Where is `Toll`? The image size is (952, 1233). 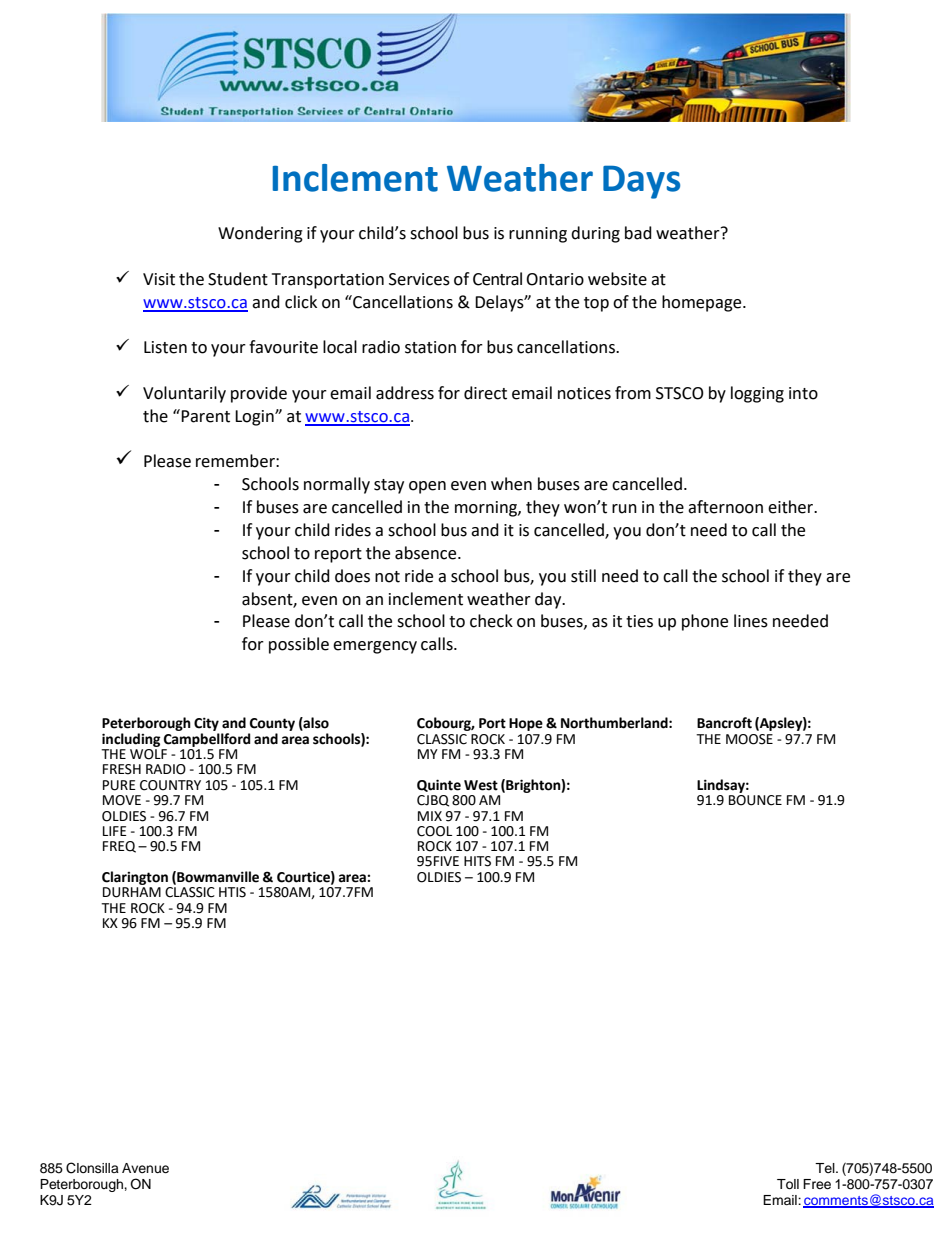
Toll is located at coordinates (788, 1184).
